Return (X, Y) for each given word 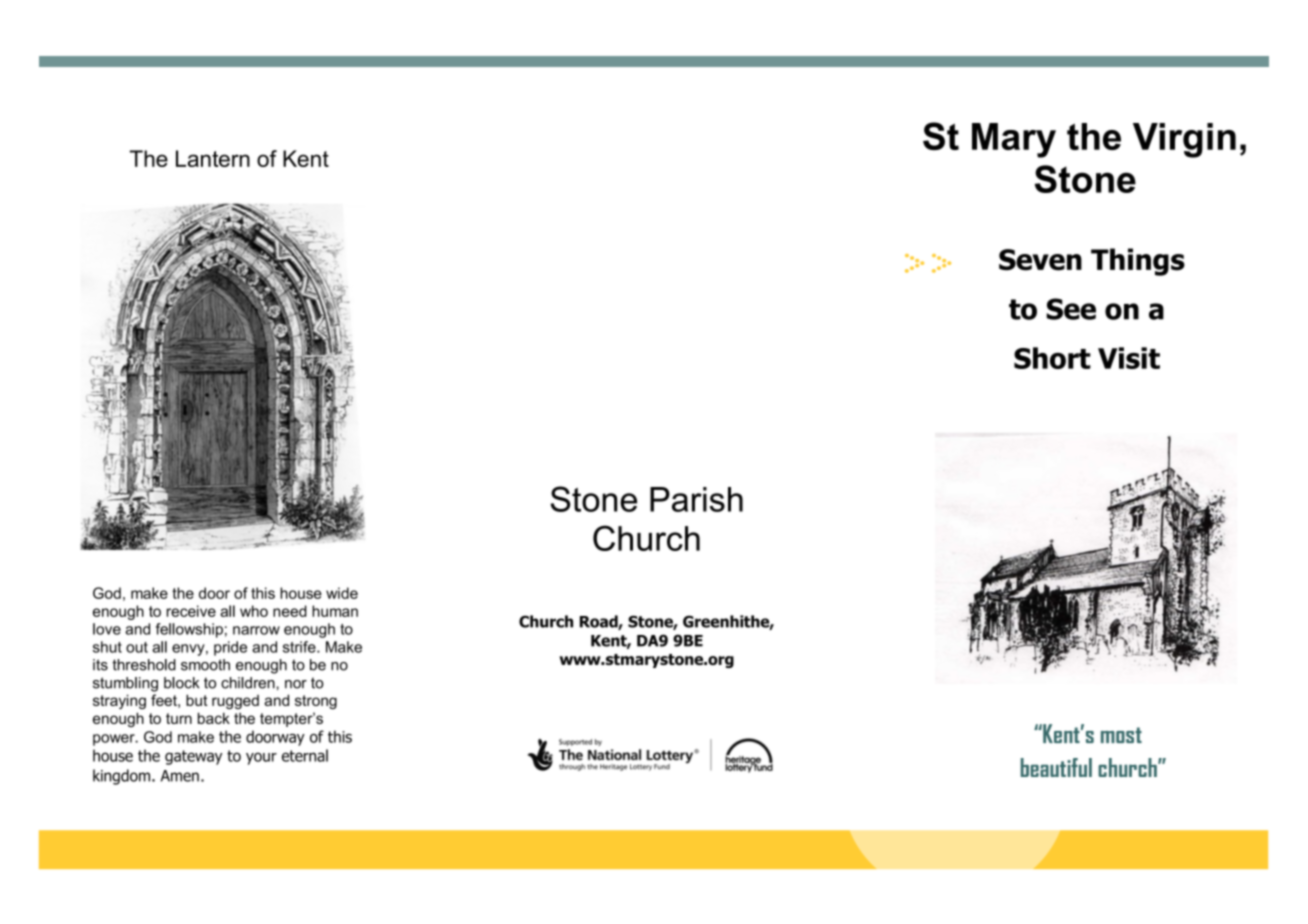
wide (342, 593)
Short (1052, 358)
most (1121, 735)
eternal (305, 755)
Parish (696, 499)
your (261, 758)
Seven (1040, 260)
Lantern (213, 158)
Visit (1129, 358)
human (335, 611)
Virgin (1184, 140)
